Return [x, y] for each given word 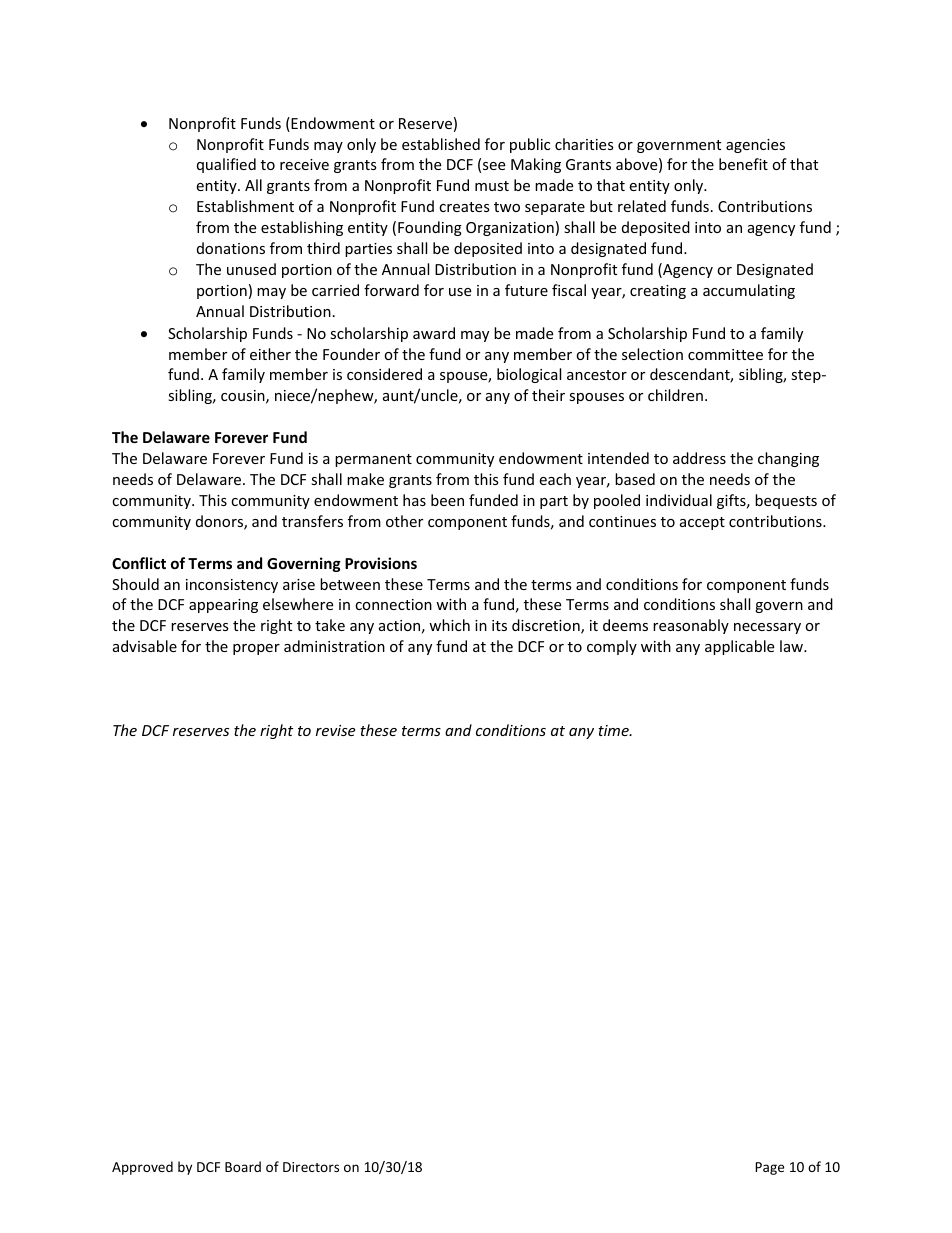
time [614, 730]
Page [769, 1168]
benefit [743, 164]
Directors [311, 1167]
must [492, 186]
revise [335, 730]
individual [679, 500]
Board [243, 1166]
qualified [226, 165]
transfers [312, 521]
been [447, 500]
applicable [739, 647]
